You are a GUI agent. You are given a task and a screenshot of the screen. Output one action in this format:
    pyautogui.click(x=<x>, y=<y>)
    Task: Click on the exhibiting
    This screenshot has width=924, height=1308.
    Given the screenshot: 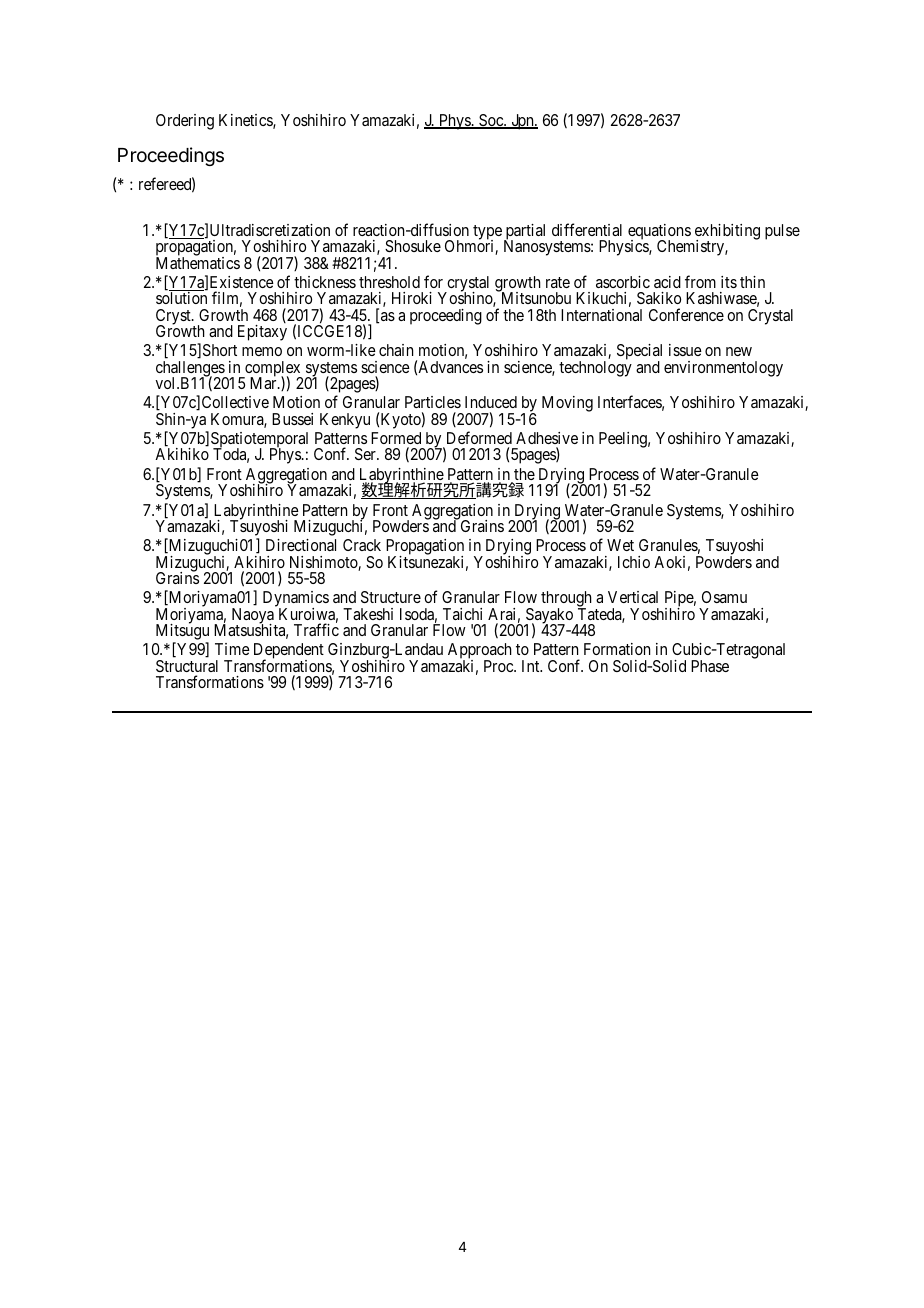 What is the action you would take?
    pyautogui.click(x=727, y=233)
